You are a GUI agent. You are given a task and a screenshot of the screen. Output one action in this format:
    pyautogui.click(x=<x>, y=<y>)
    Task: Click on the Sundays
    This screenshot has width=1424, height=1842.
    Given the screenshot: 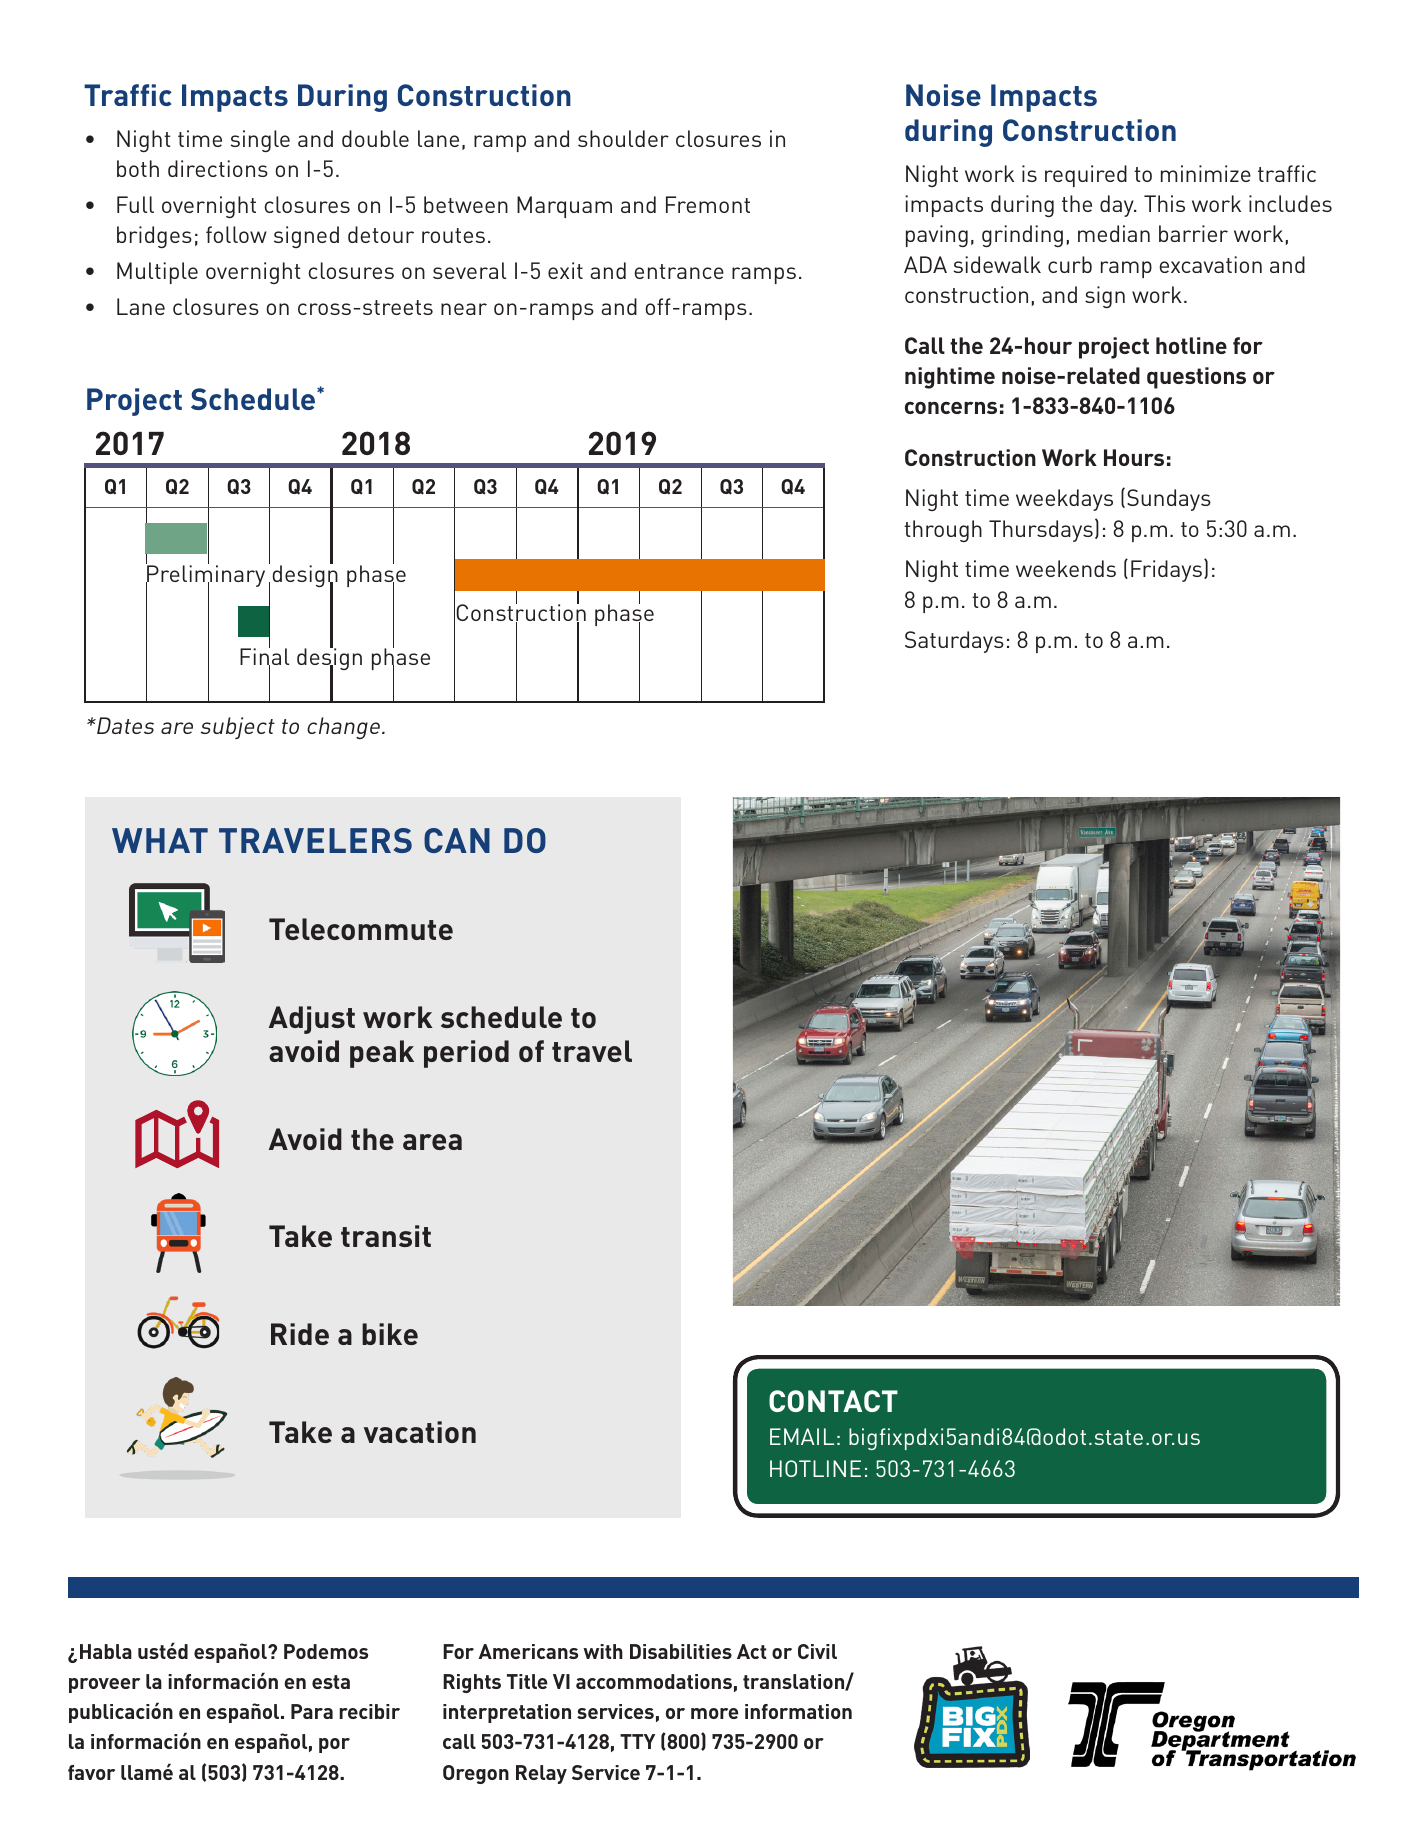 What is the action you would take?
    pyautogui.click(x=1169, y=500)
